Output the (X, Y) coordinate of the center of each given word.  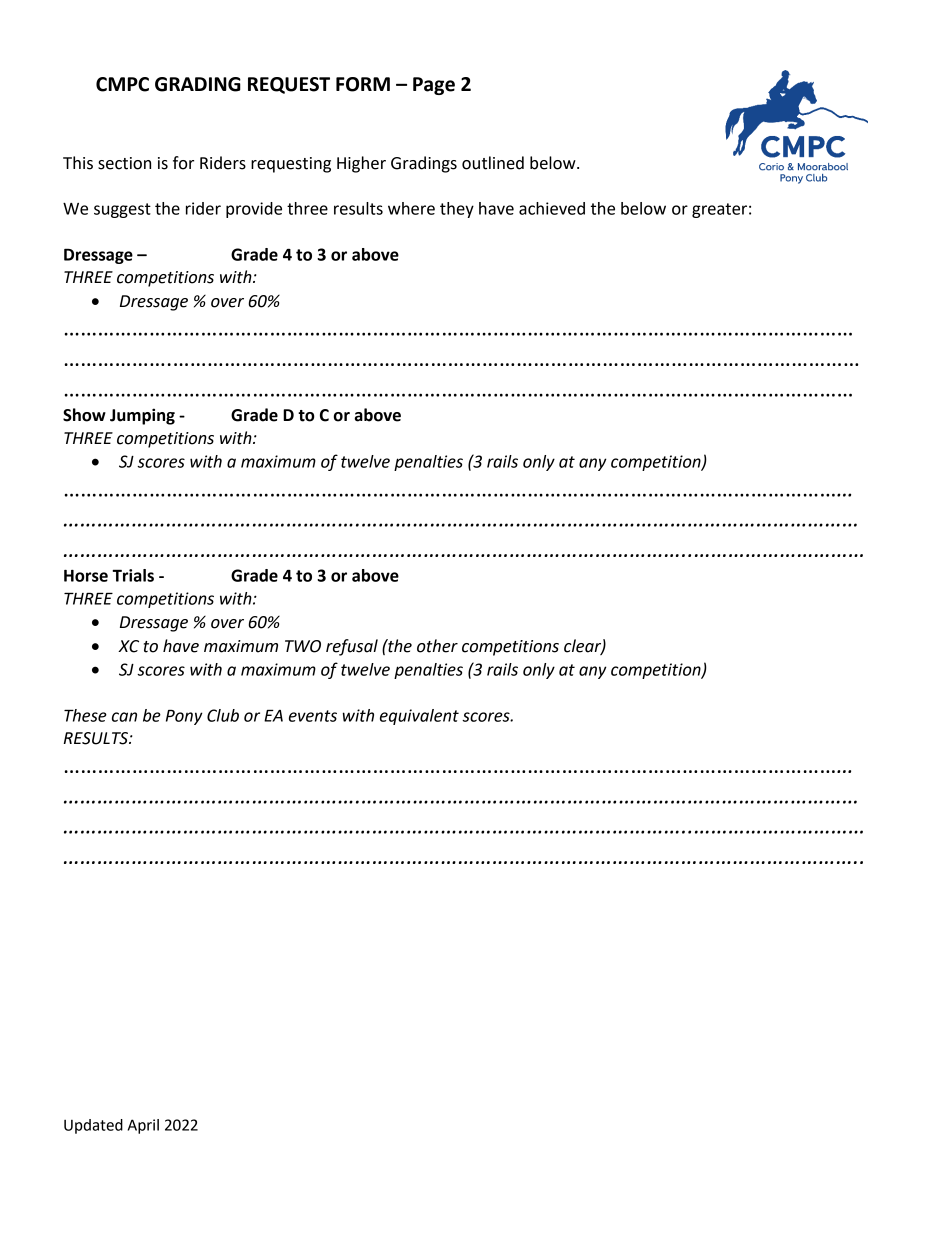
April (143, 1126)
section (124, 163)
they (457, 210)
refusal (352, 647)
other (437, 646)
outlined (493, 163)
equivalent (419, 717)
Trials (133, 575)
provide (254, 210)
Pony (184, 717)
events (313, 716)
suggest (122, 210)
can (124, 717)
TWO (303, 646)
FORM (363, 84)
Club (223, 715)
